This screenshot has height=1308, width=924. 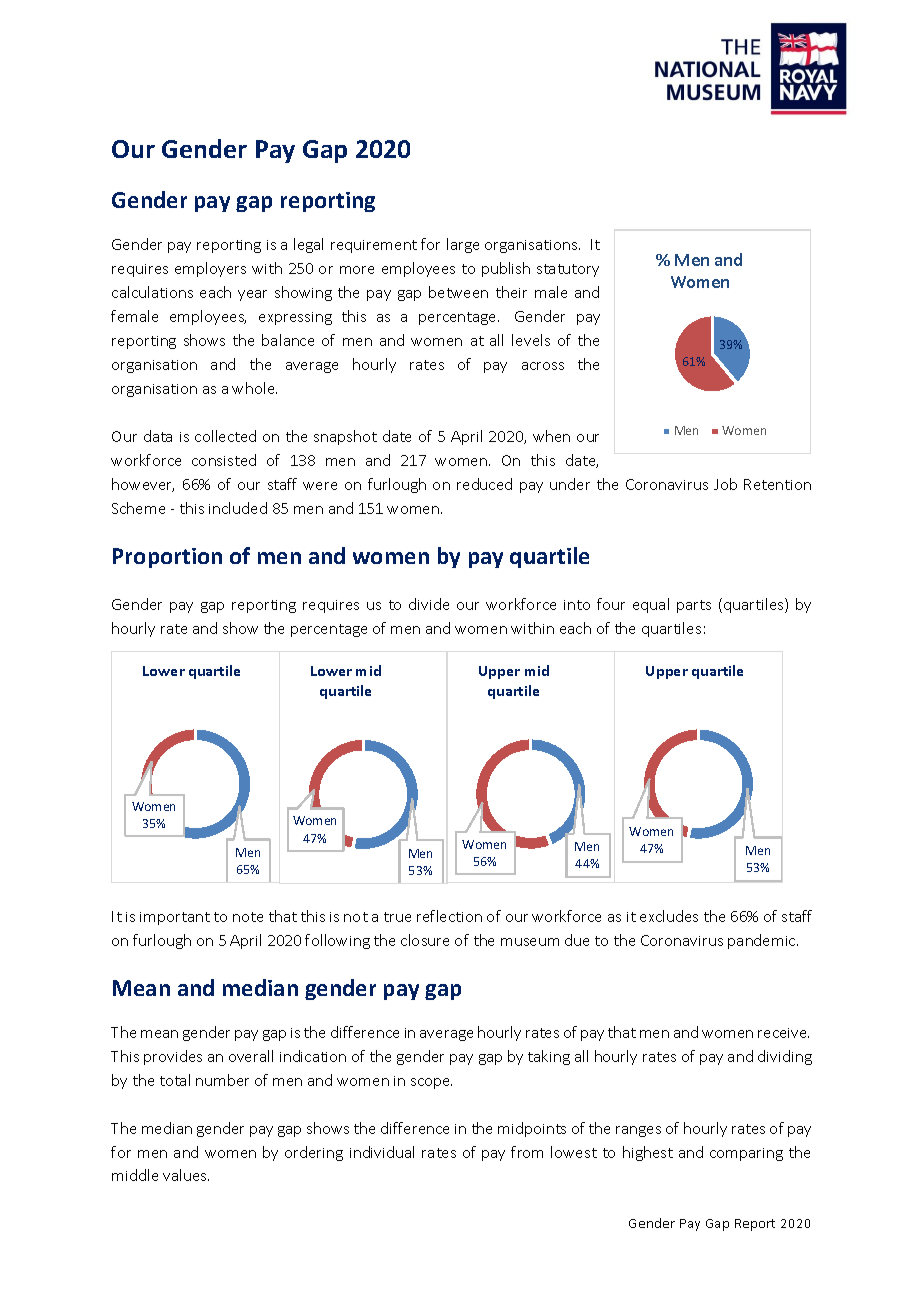 What do you see at coordinates (429, 604) in the screenshot?
I see `divide` at bounding box center [429, 604].
